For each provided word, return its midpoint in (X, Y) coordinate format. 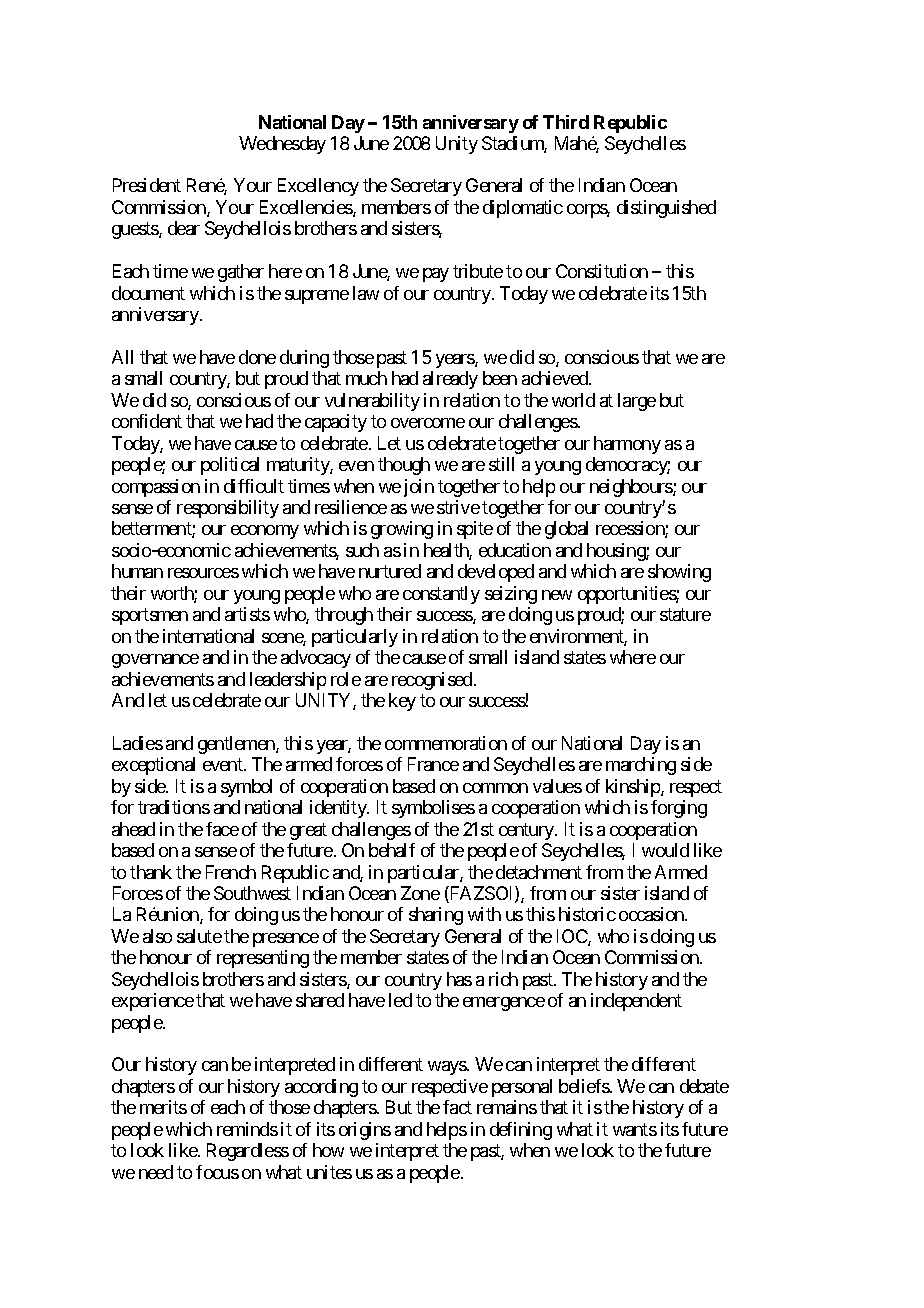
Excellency (318, 187)
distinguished (666, 209)
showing (679, 573)
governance (155, 661)
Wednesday (282, 145)
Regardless (248, 1152)
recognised (432, 681)
